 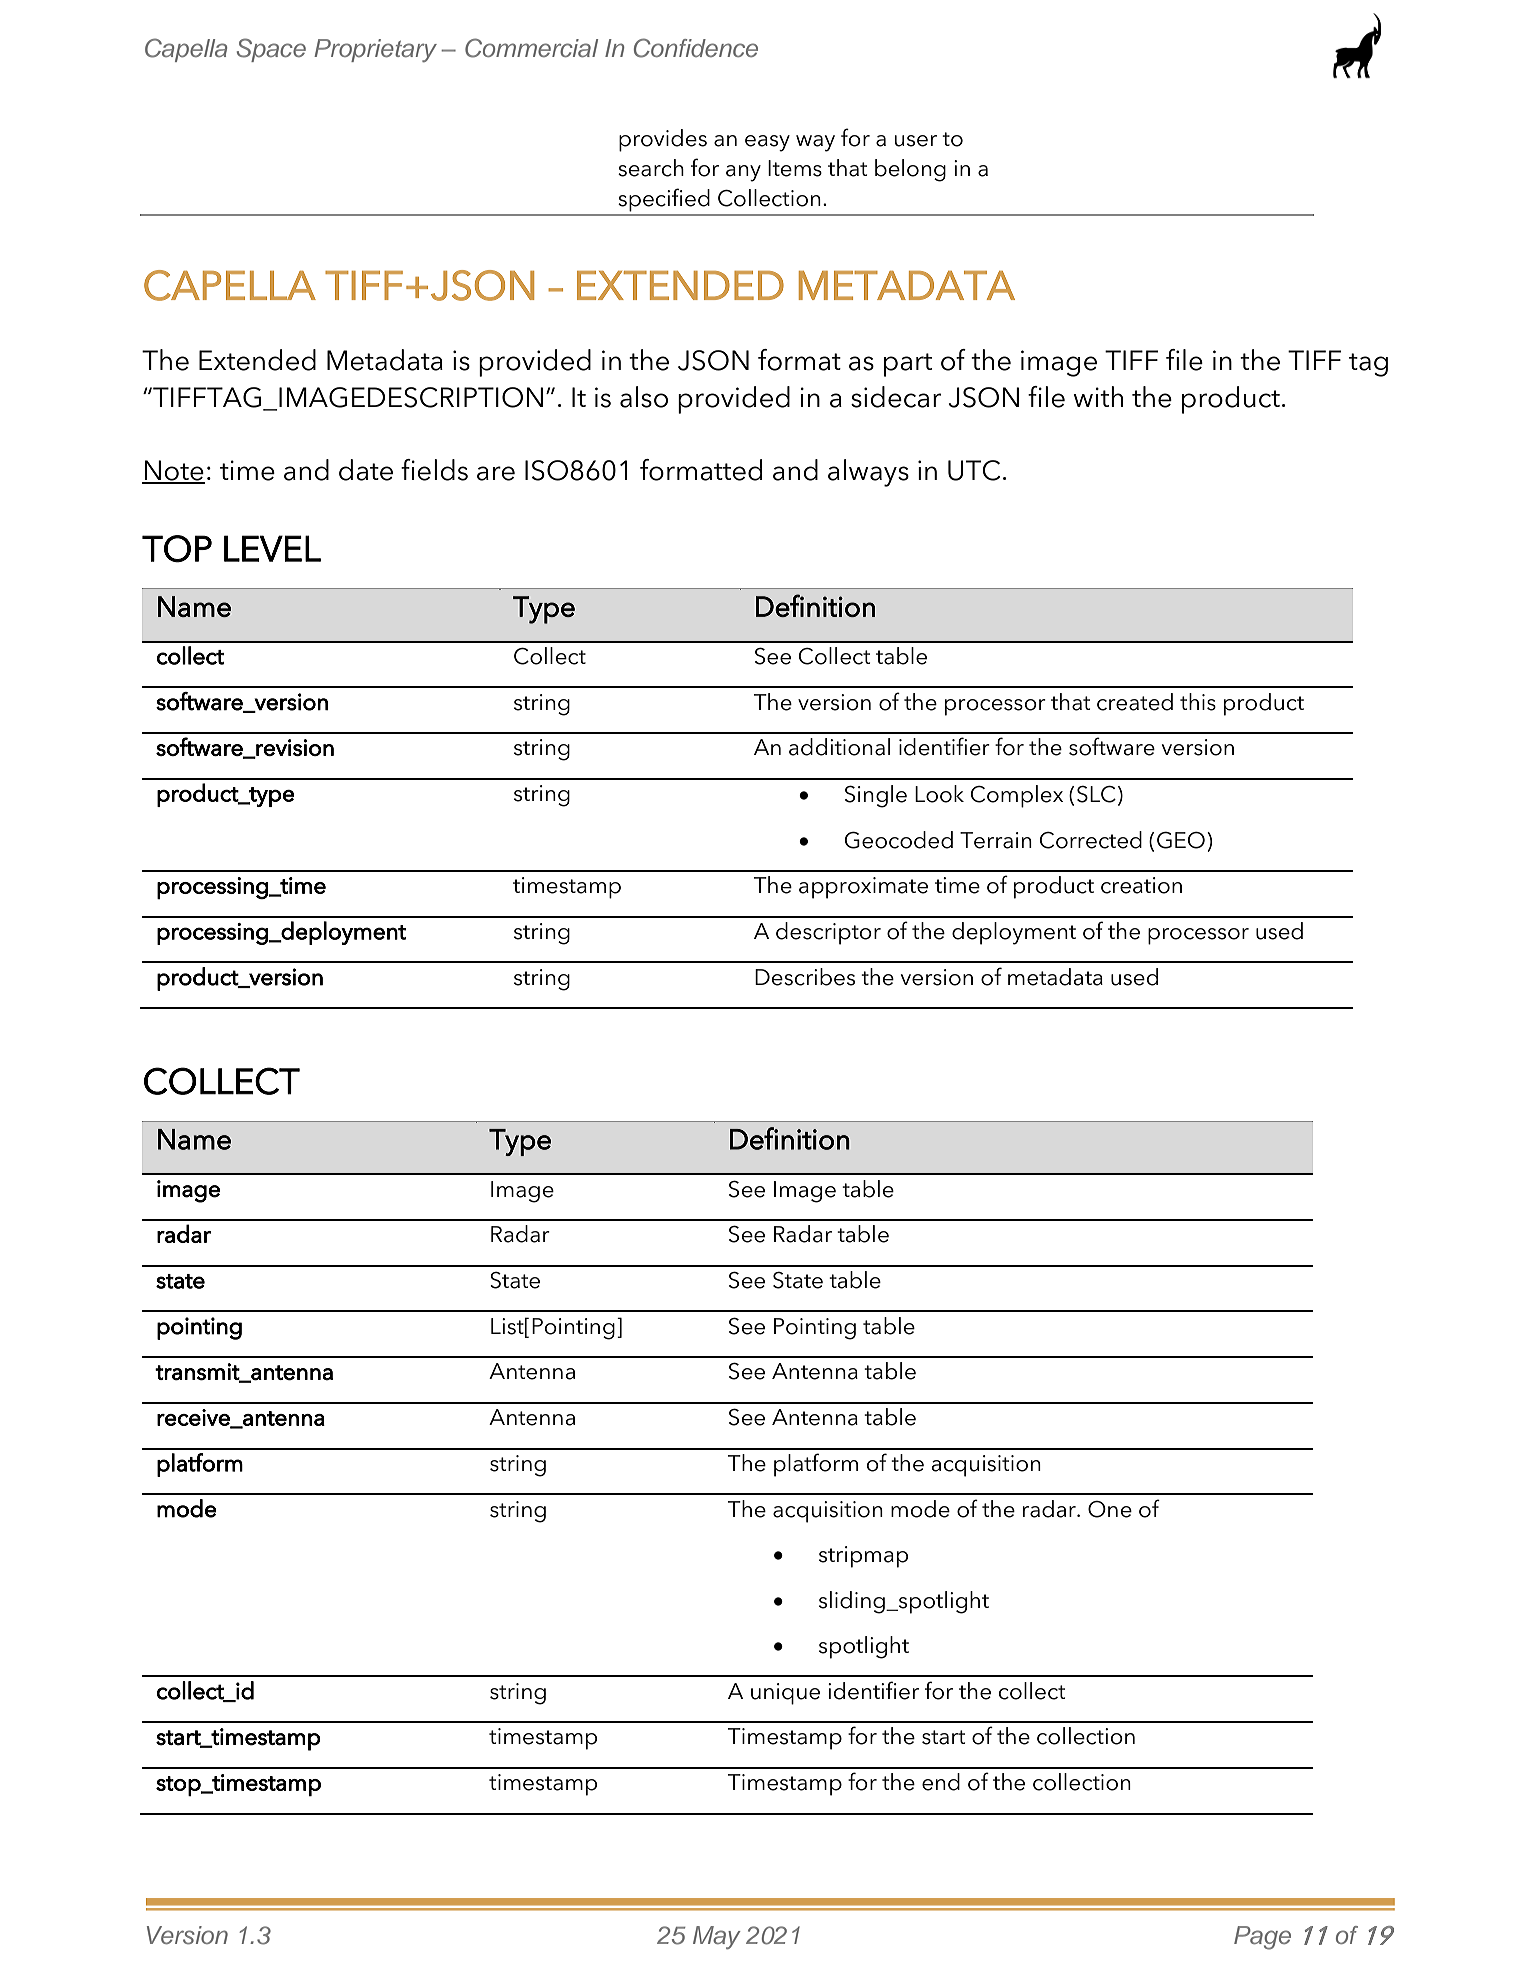 I want to click on descriptor, so click(x=828, y=933).
